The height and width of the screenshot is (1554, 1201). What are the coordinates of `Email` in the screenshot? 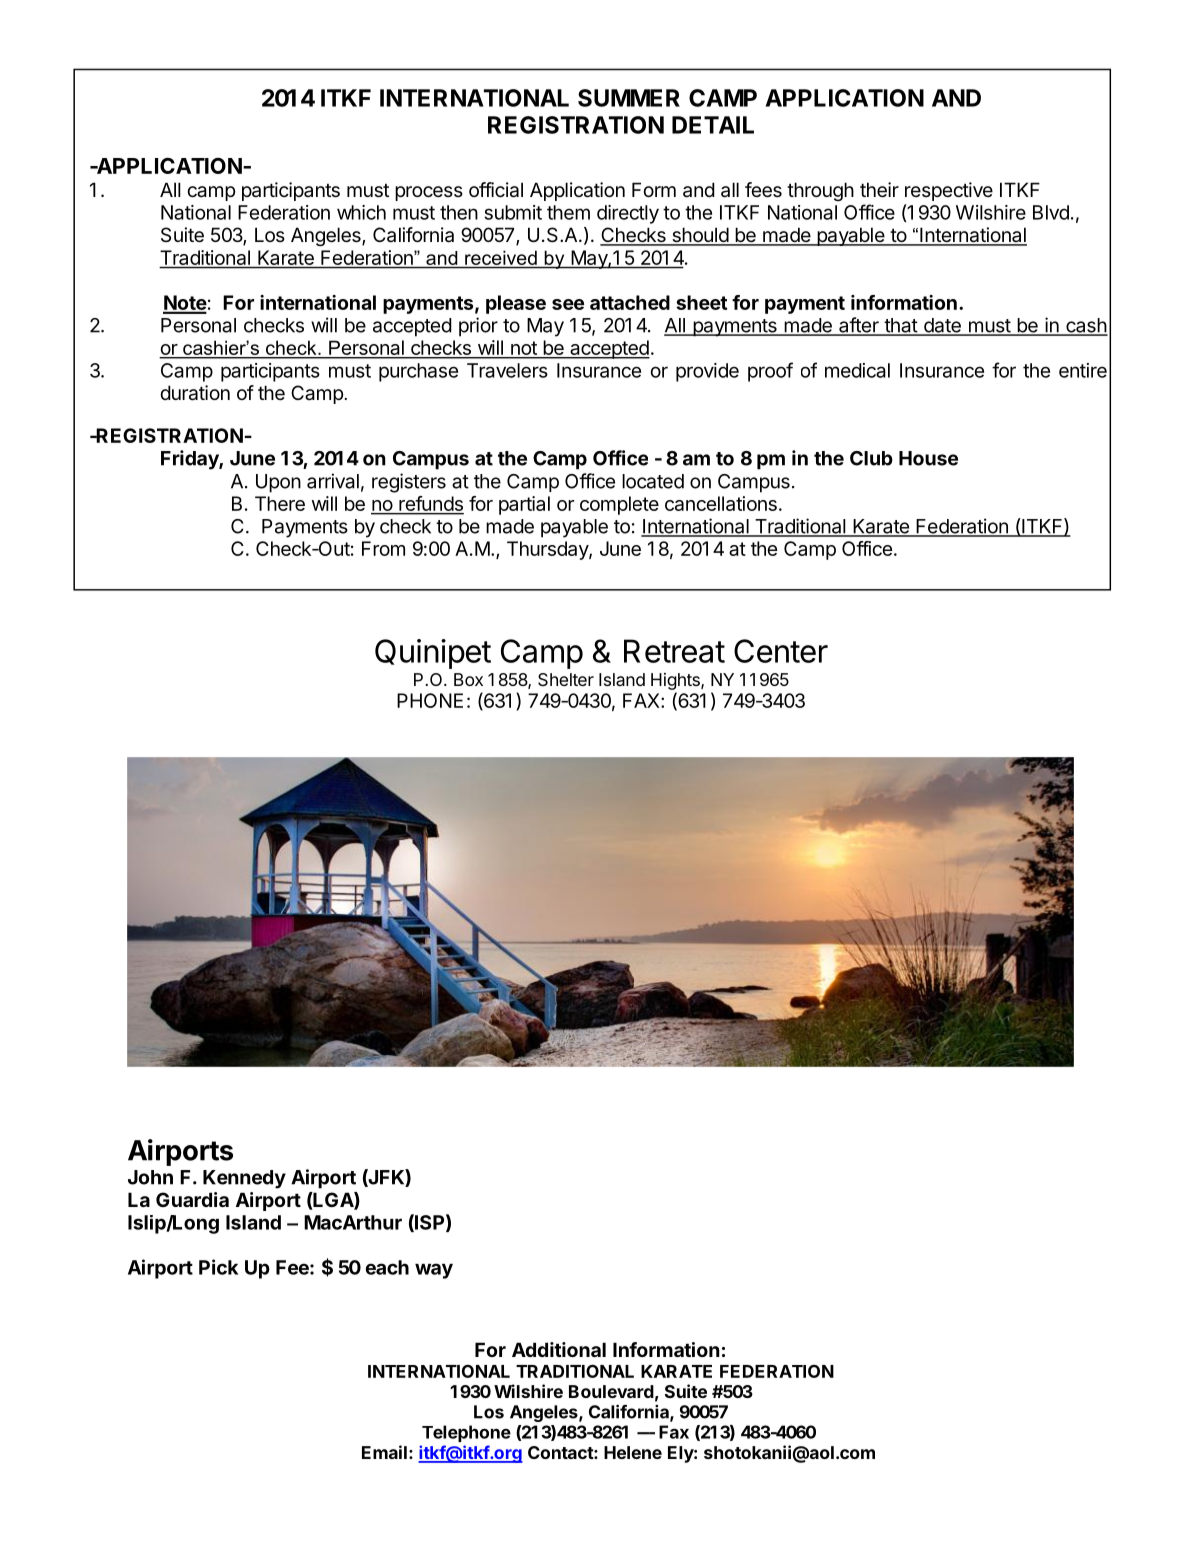 It's located at (384, 1452).
